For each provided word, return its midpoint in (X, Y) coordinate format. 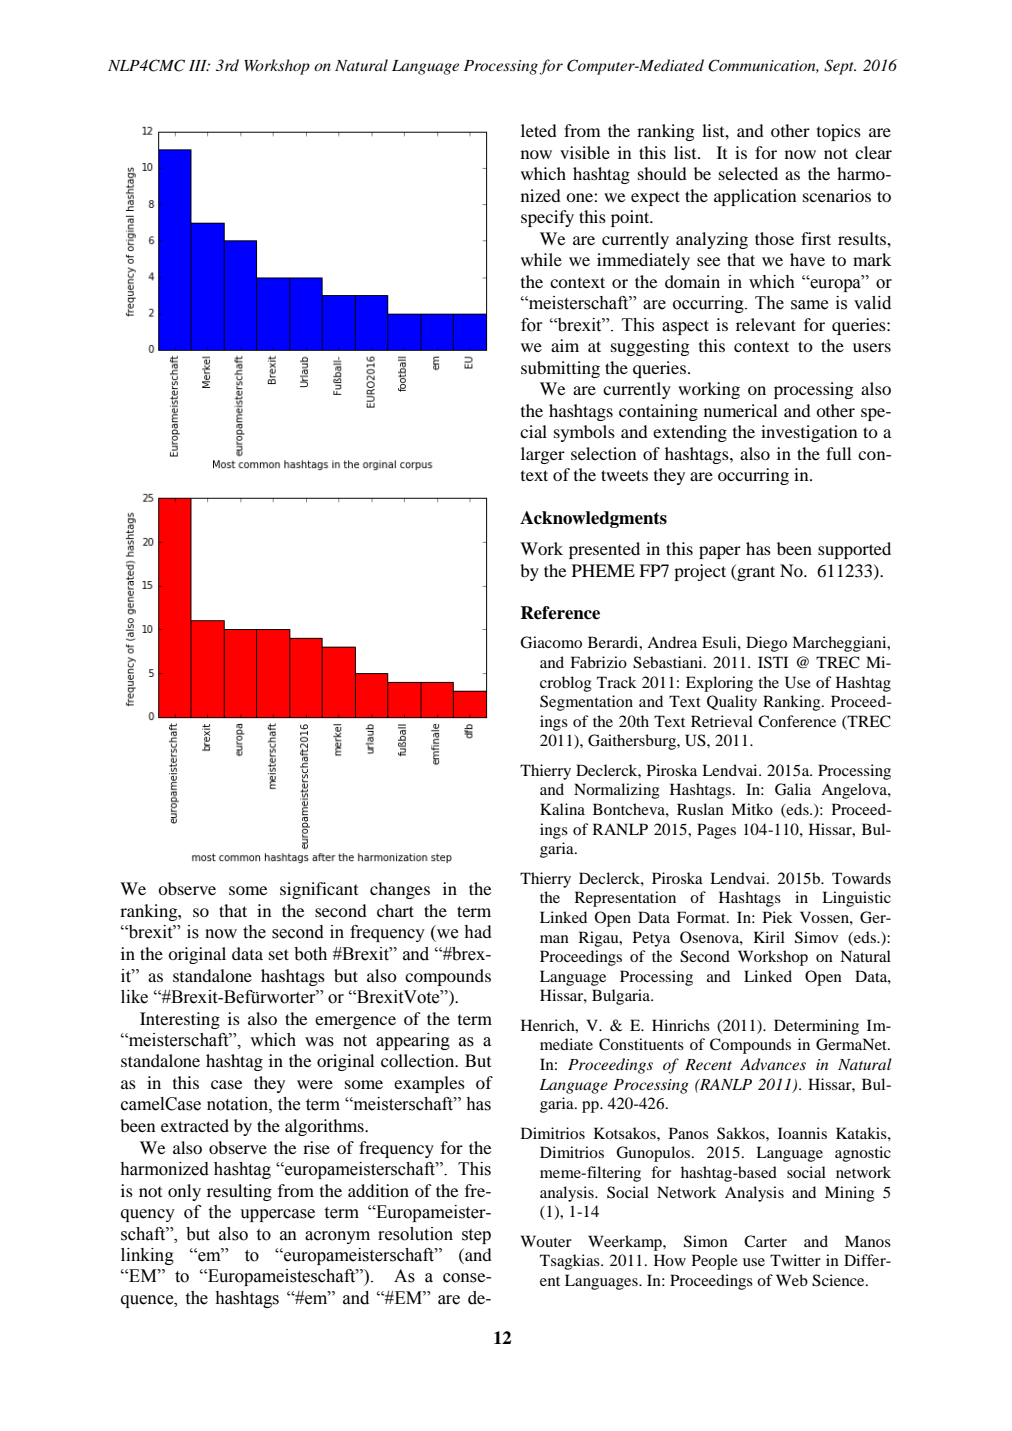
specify (547, 218)
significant (319, 890)
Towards (861, 878)
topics (839, 132)
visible (585, 152)
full (839, 453)
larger (543, 455)
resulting (239, 1192)
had (478, 931)
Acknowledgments (593, 519)
